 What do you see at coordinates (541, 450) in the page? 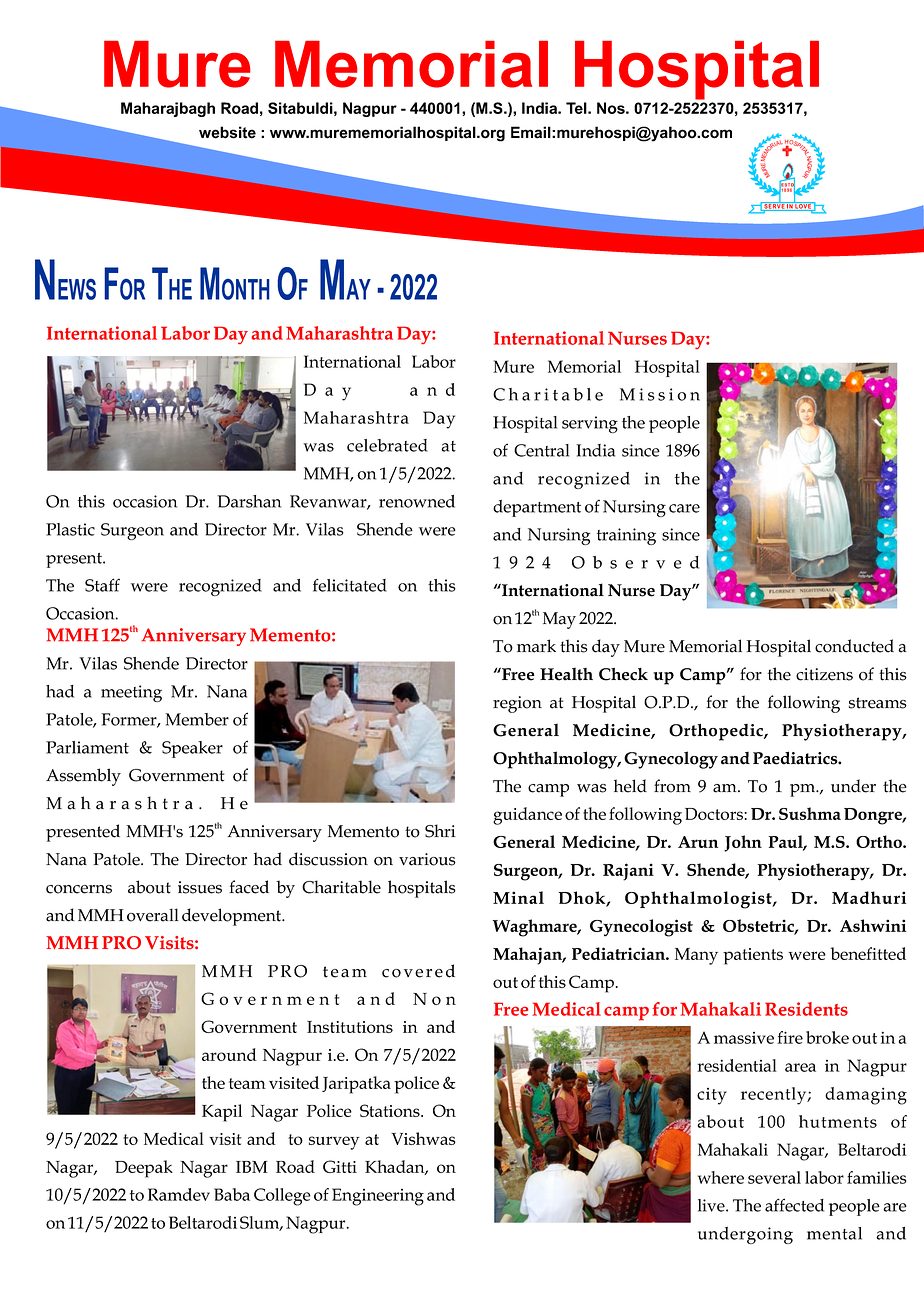
I see `Central` at bounding box center [541, 450].
